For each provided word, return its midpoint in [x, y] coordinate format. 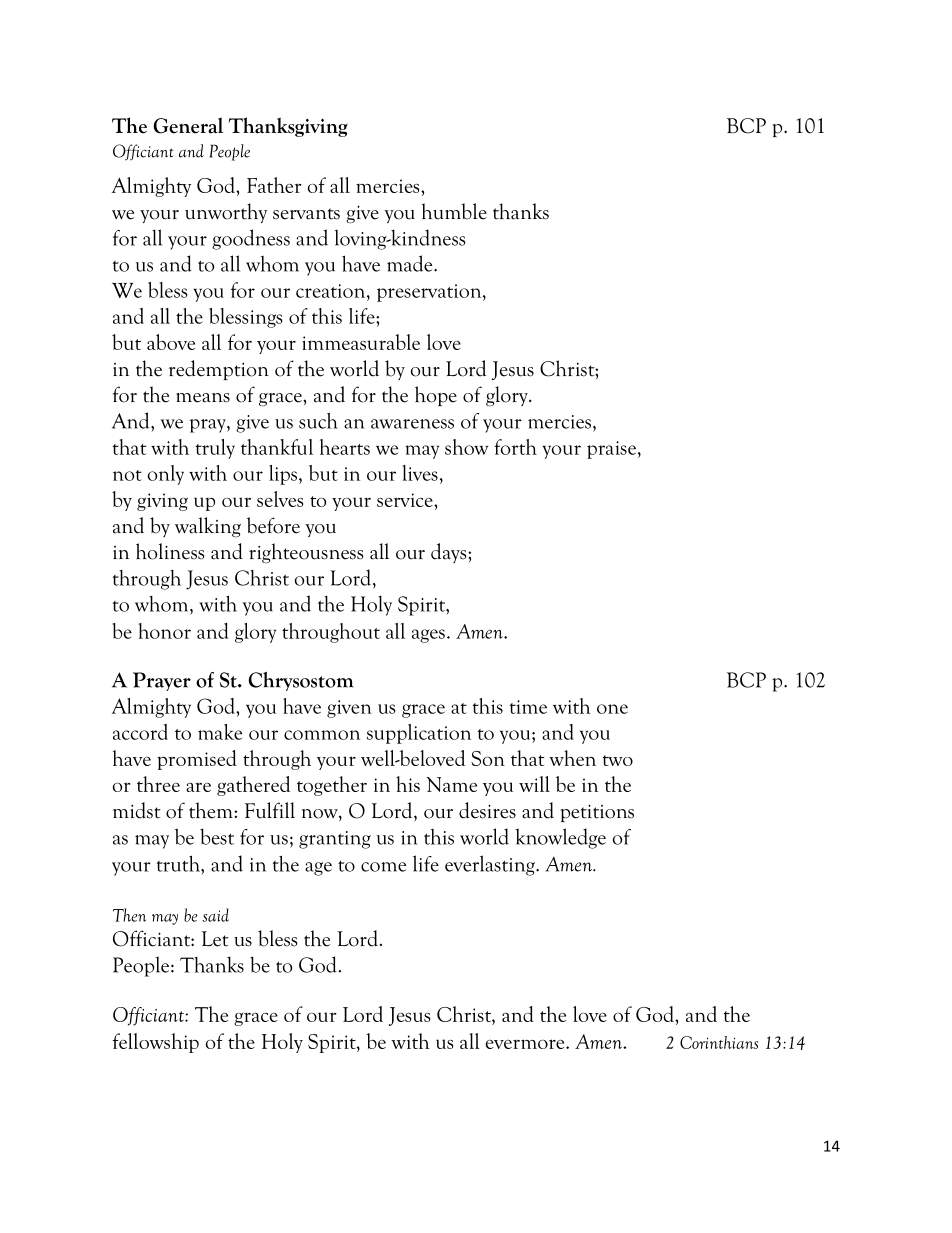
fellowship [156, 1043]
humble [454, 211]
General [188, 125]
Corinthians [719, 1042]
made [411, 263]
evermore [526, 1044]
